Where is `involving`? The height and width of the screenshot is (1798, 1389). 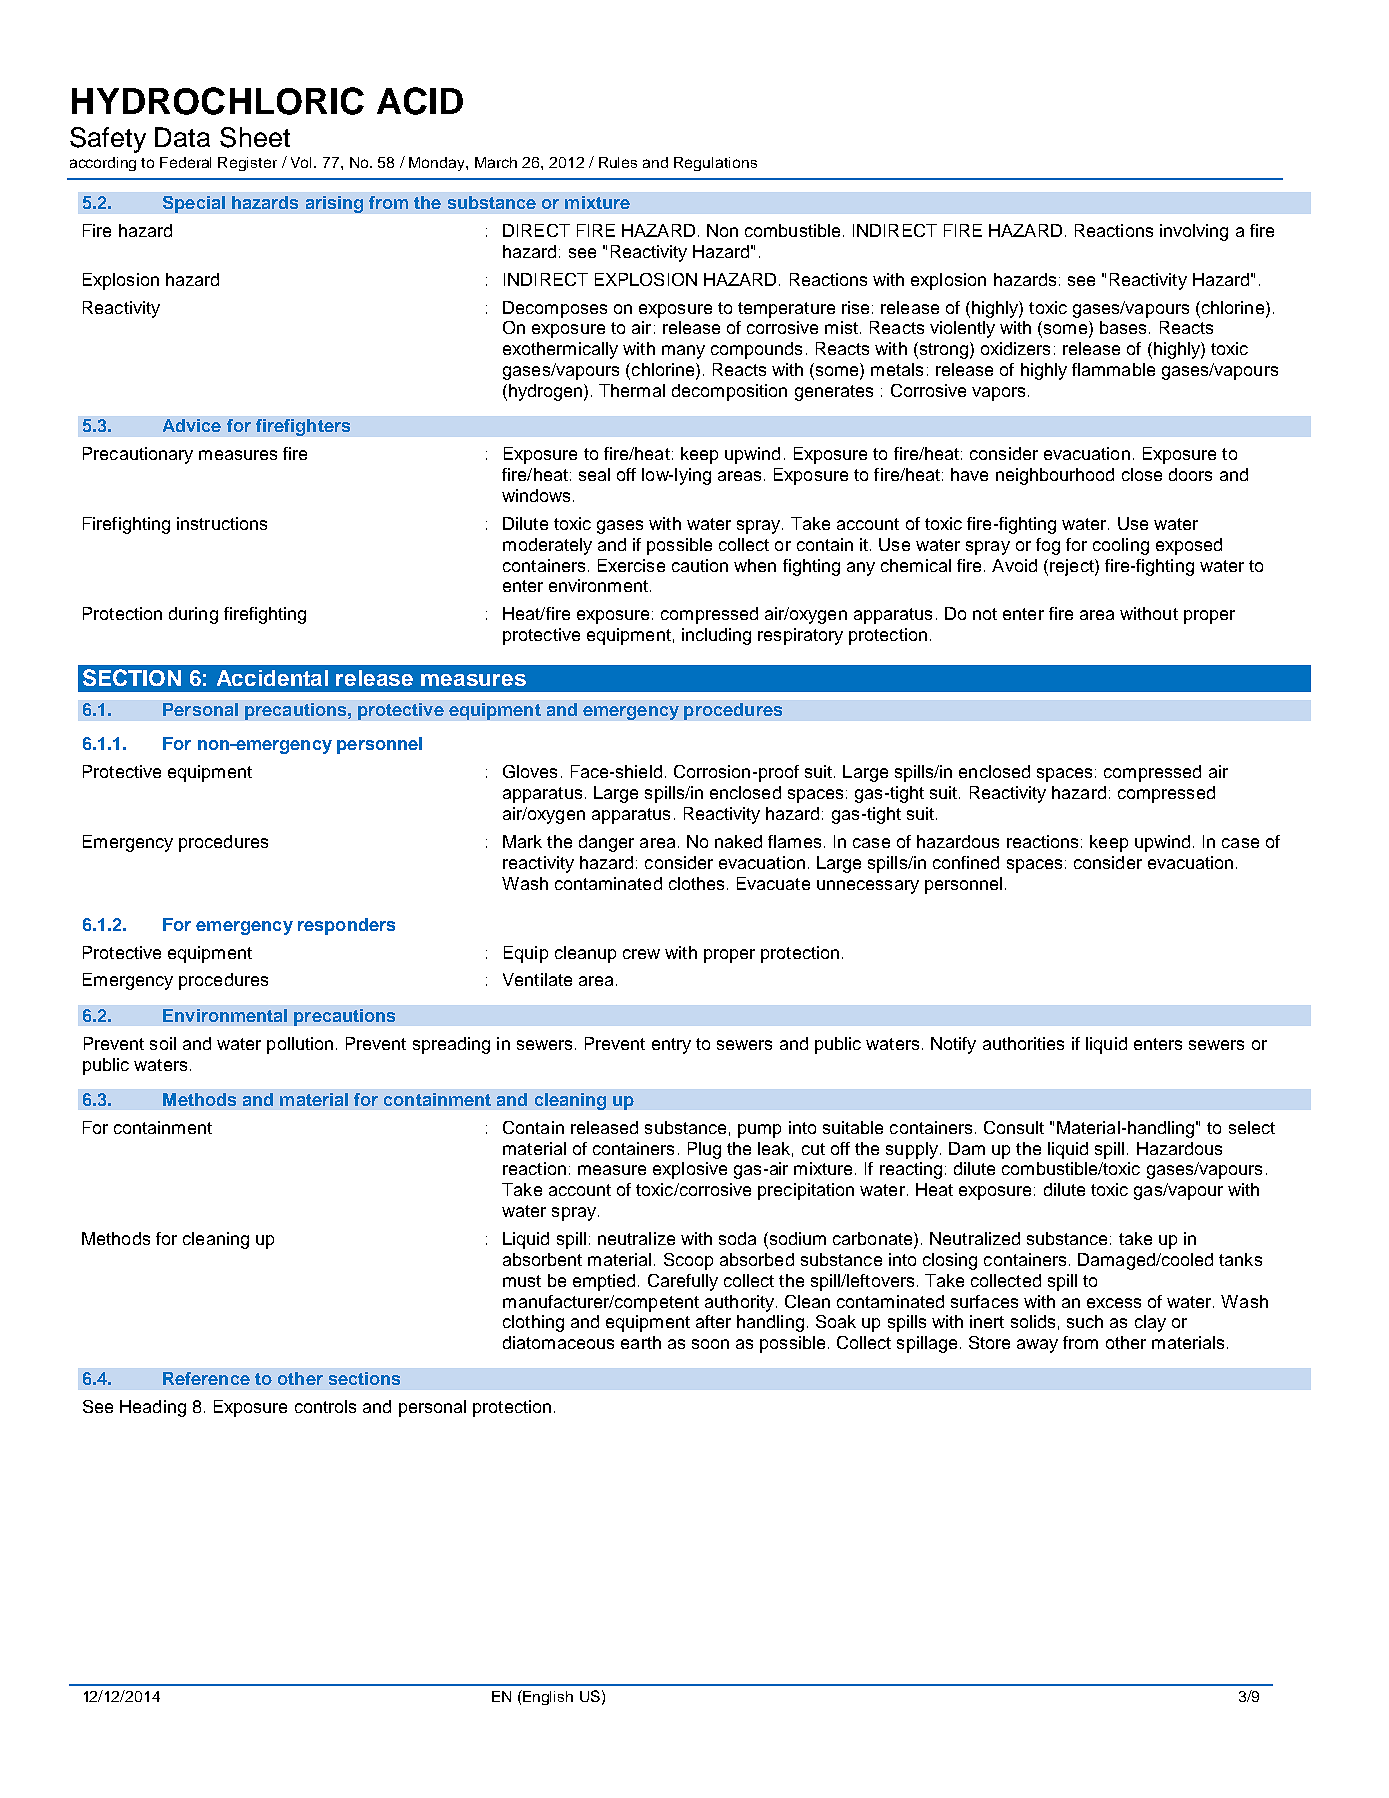 involving is located at coordinates (1194, 232).
